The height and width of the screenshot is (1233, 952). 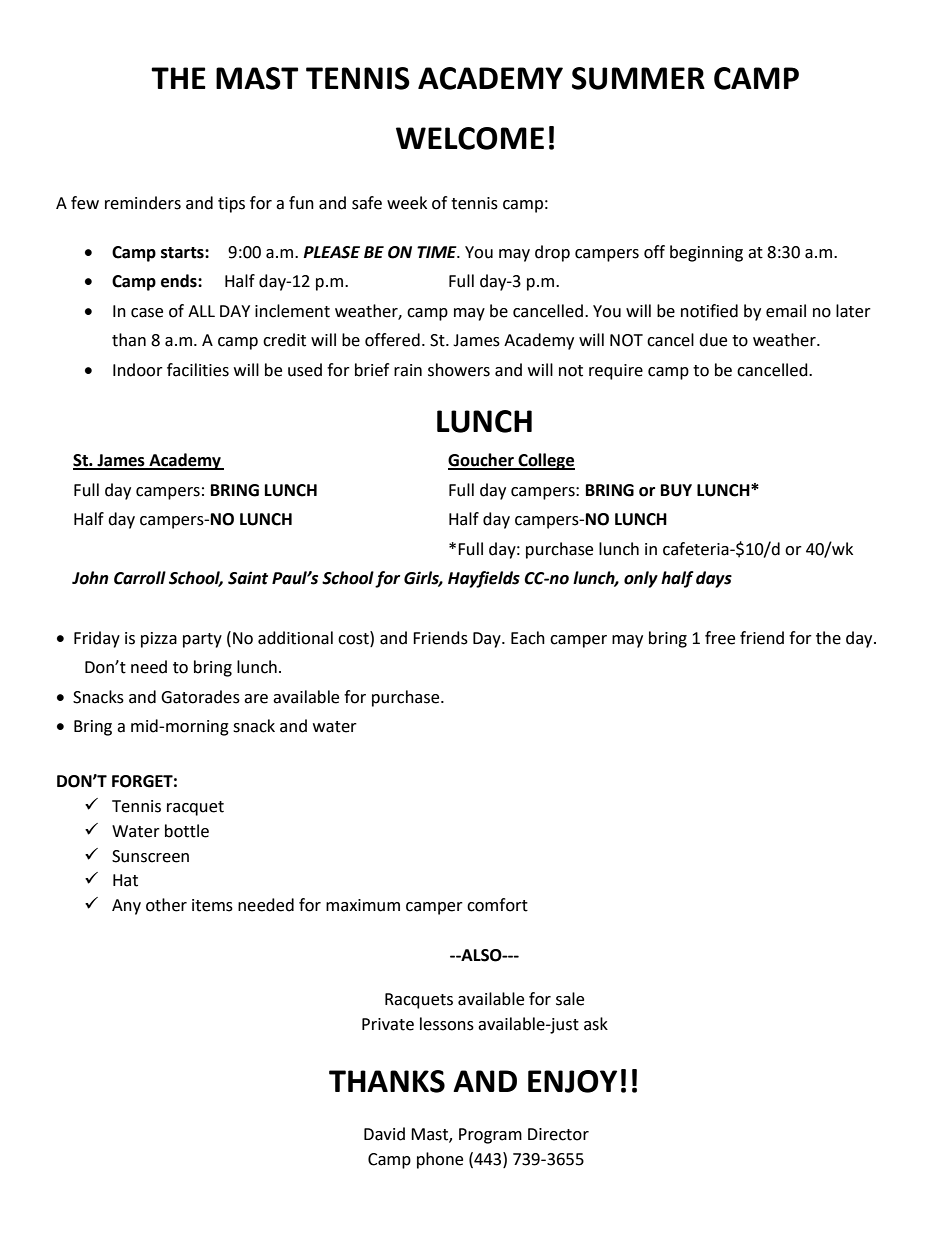 I want to click on WELCOME, so click(x=470, y=138).
